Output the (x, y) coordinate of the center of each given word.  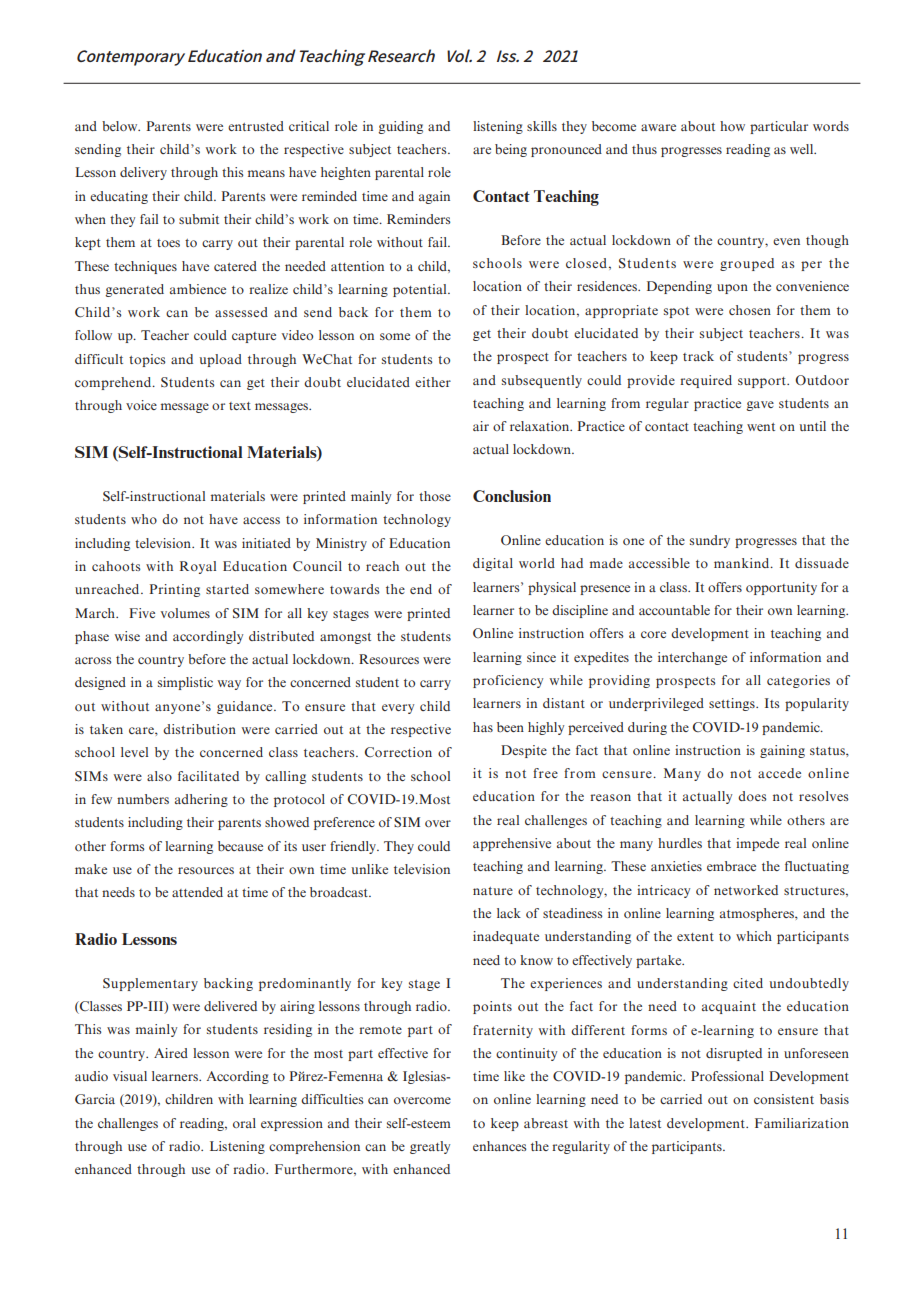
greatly (430, 1147)
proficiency (508, 681)
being (511, 150)
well (803, 149)
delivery (143, 173)
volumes (185, 613)
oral (244, 1123)
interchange (692, 658)
